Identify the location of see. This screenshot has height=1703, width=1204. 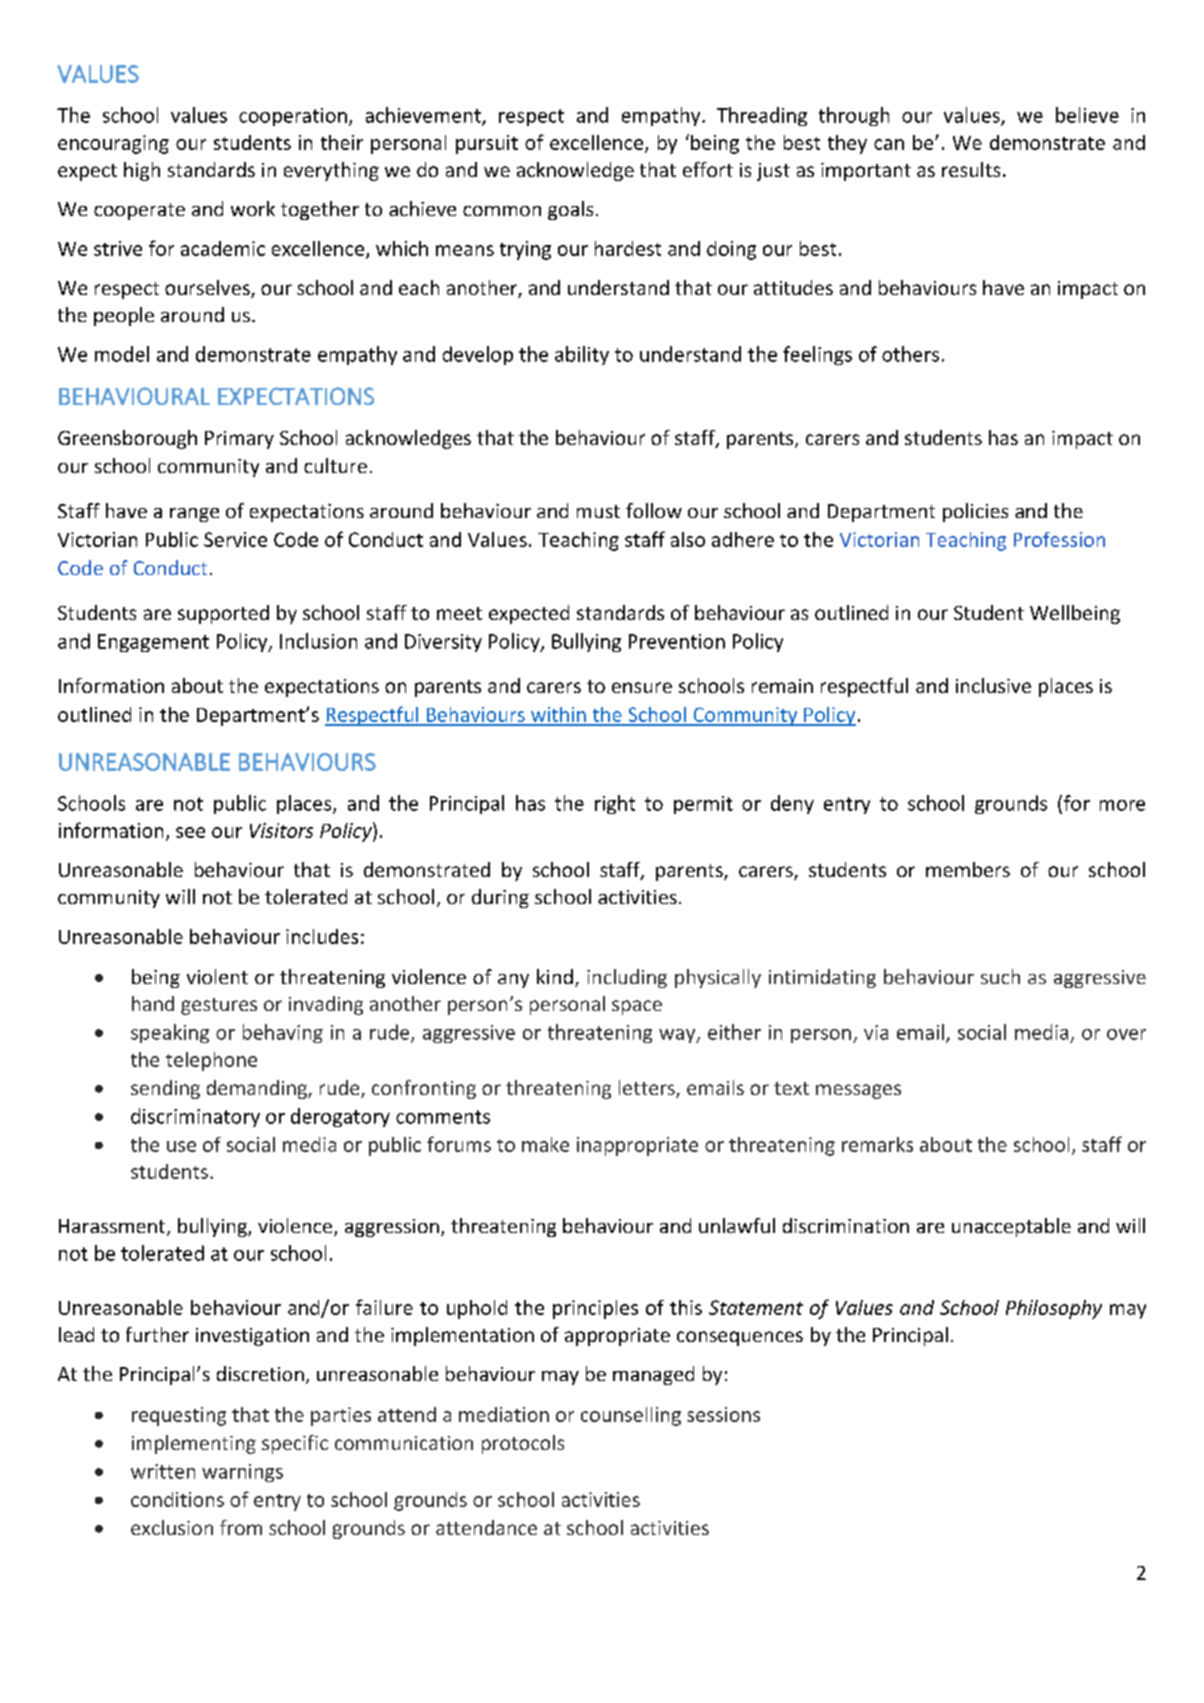
(190, 832).
